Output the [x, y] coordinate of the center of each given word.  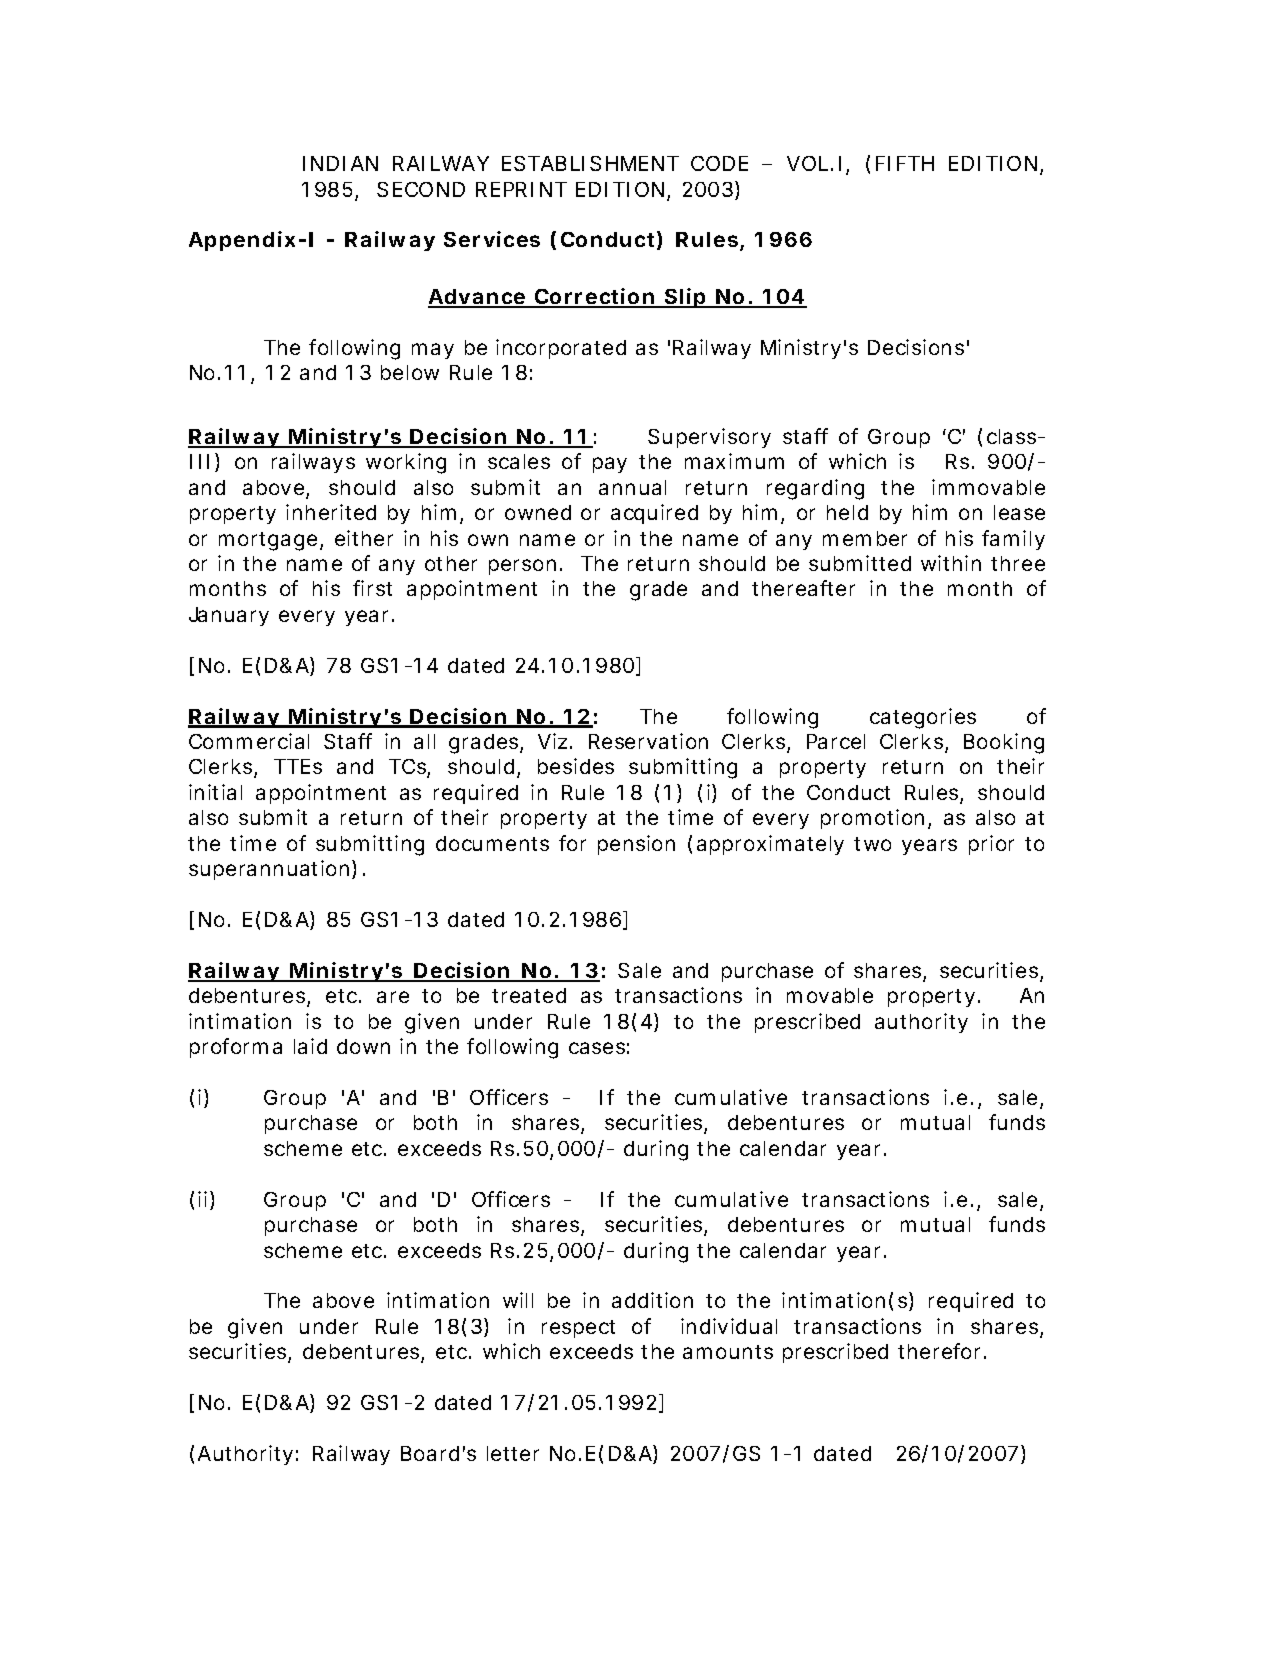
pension [636, 845]
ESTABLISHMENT [590, 163]
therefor [941, 1351]
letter [513, 1453]
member [865, 538]
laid [310, 1046]
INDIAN [340, 163]
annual [632, 487]
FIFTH [905, 163]
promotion [872, 819]
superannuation [269, 870]
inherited [331, 512]
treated [529, 995]
